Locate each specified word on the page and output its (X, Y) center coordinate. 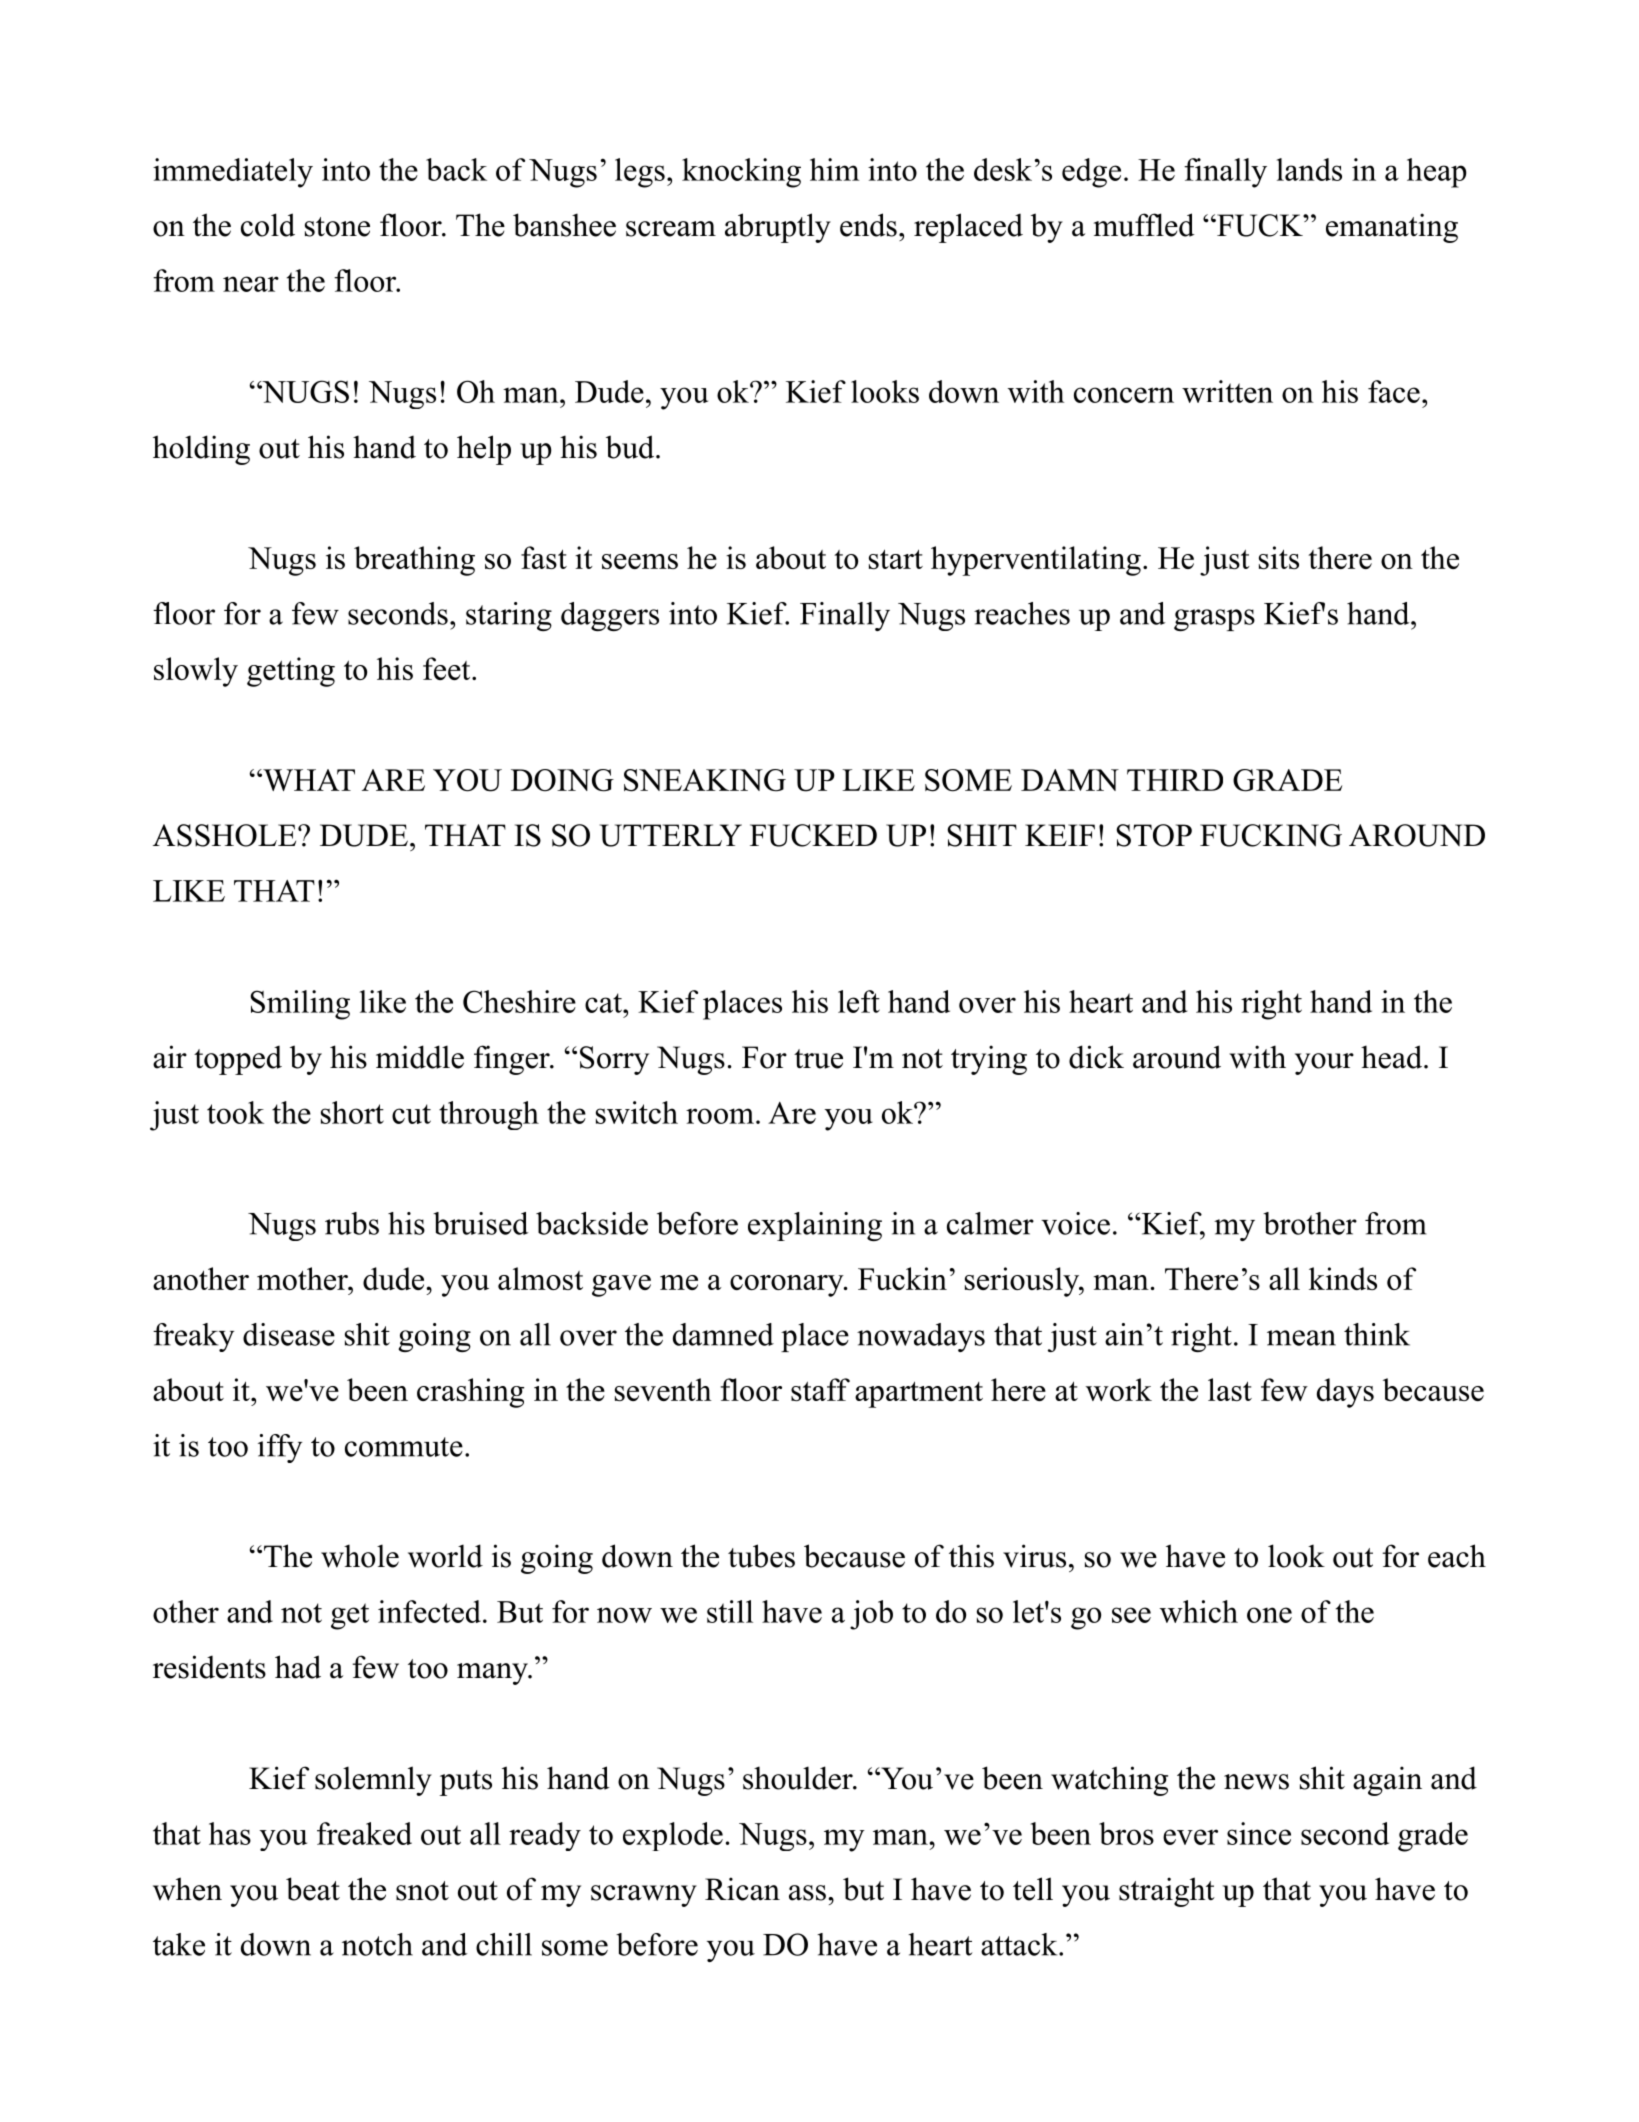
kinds (1343, 1278)
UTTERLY (671, 835)
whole (360, 1556)
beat (313, 1889)
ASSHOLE (226, 835)
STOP (1154, 835)
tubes (761, 1556)
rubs (352, 1223)
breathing (414, 561)
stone (337, 227)
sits (1279, 557)
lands (1309, 169)
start (896, 559)
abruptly (778, 228)
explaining (815, 1226)
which (1199, 1611)
